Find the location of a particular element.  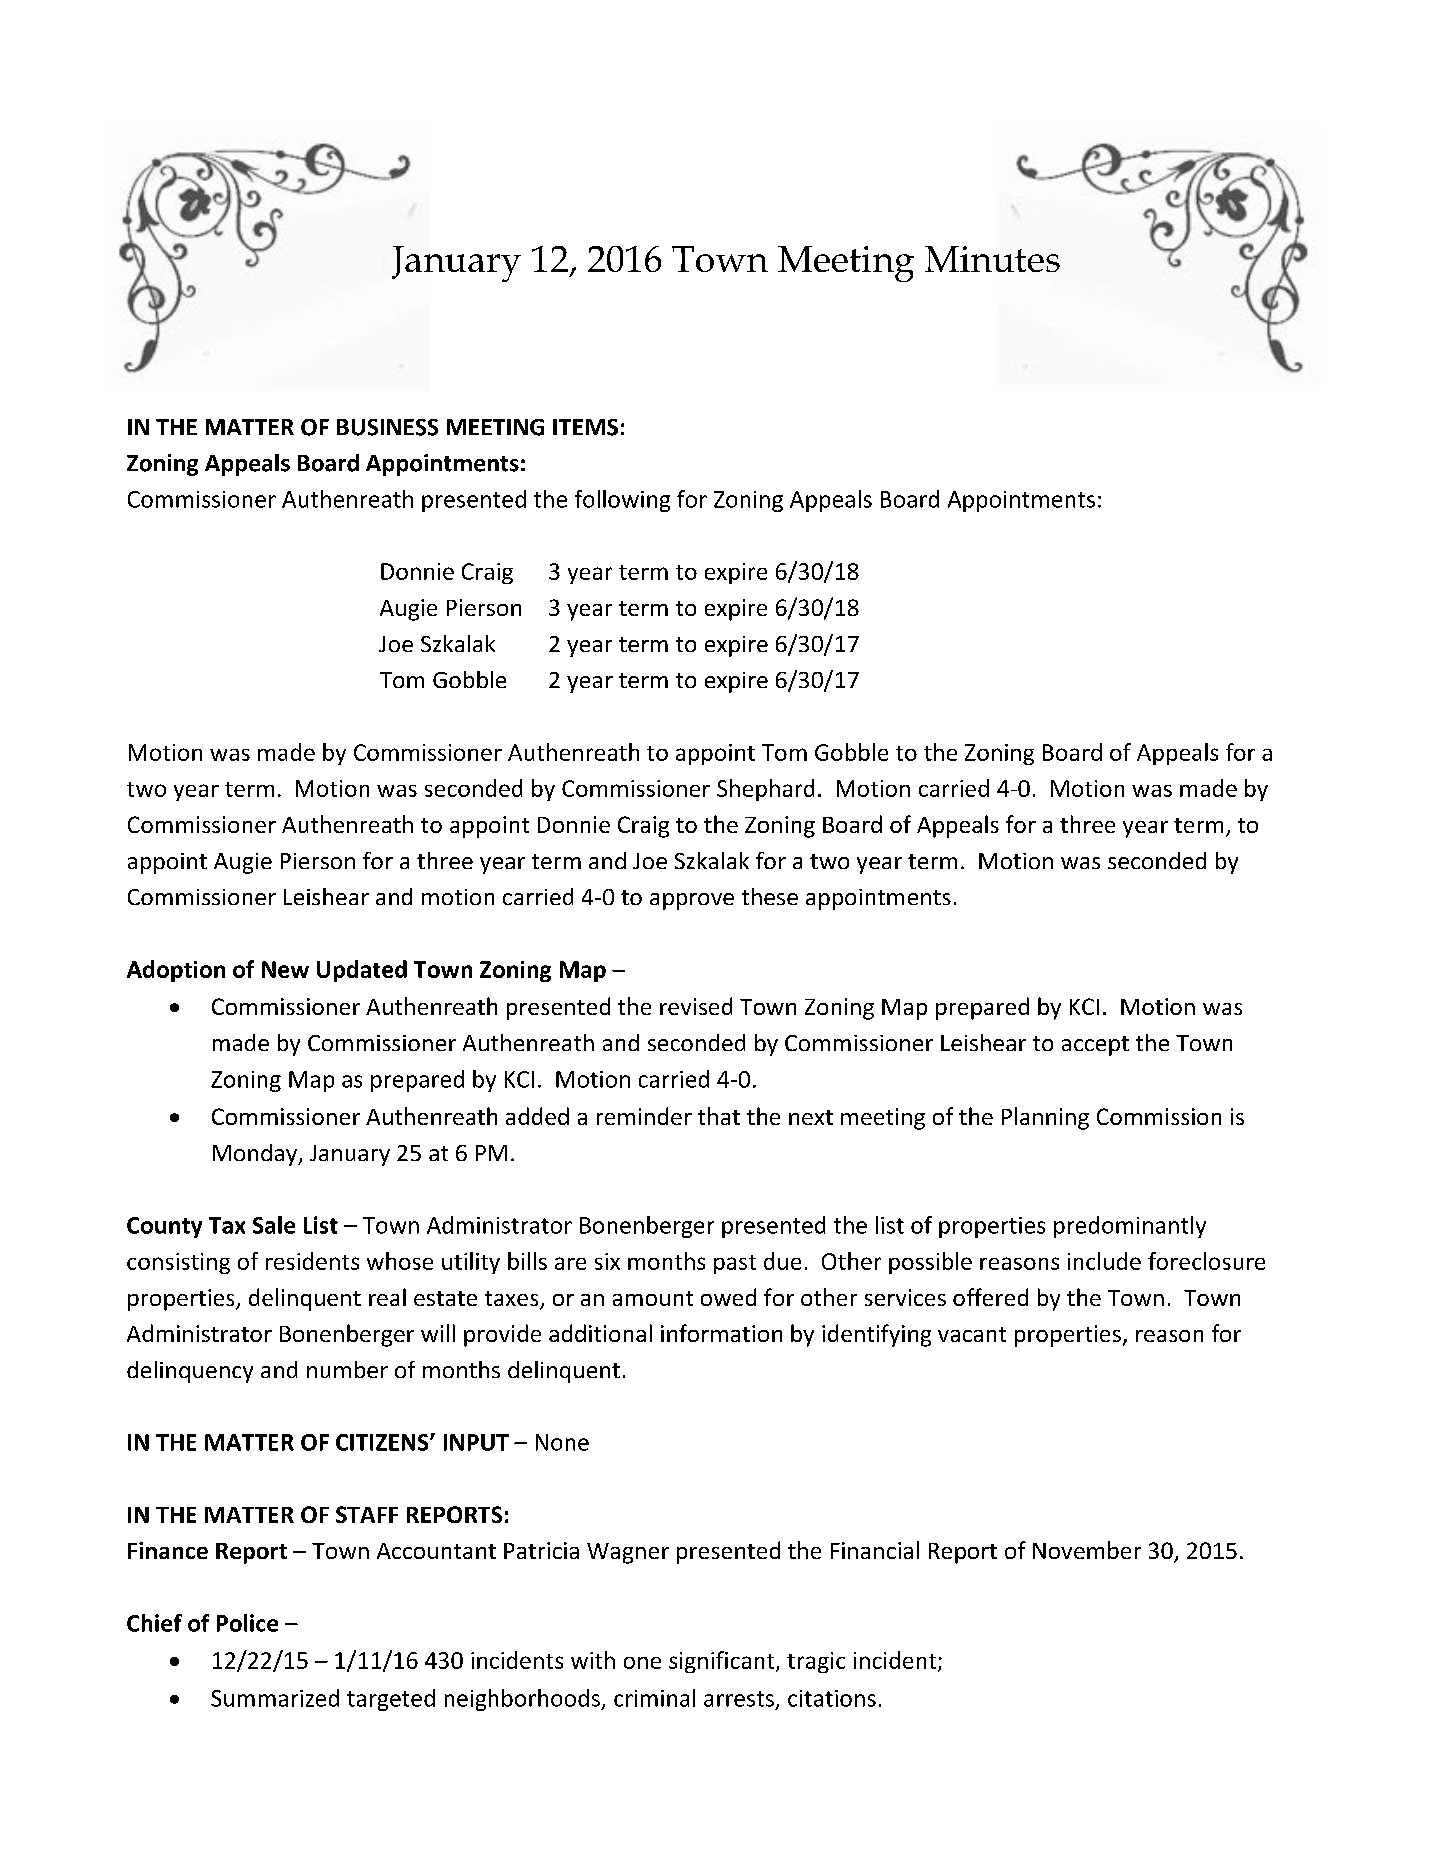

significant is located at coordinates (723, 1662).
